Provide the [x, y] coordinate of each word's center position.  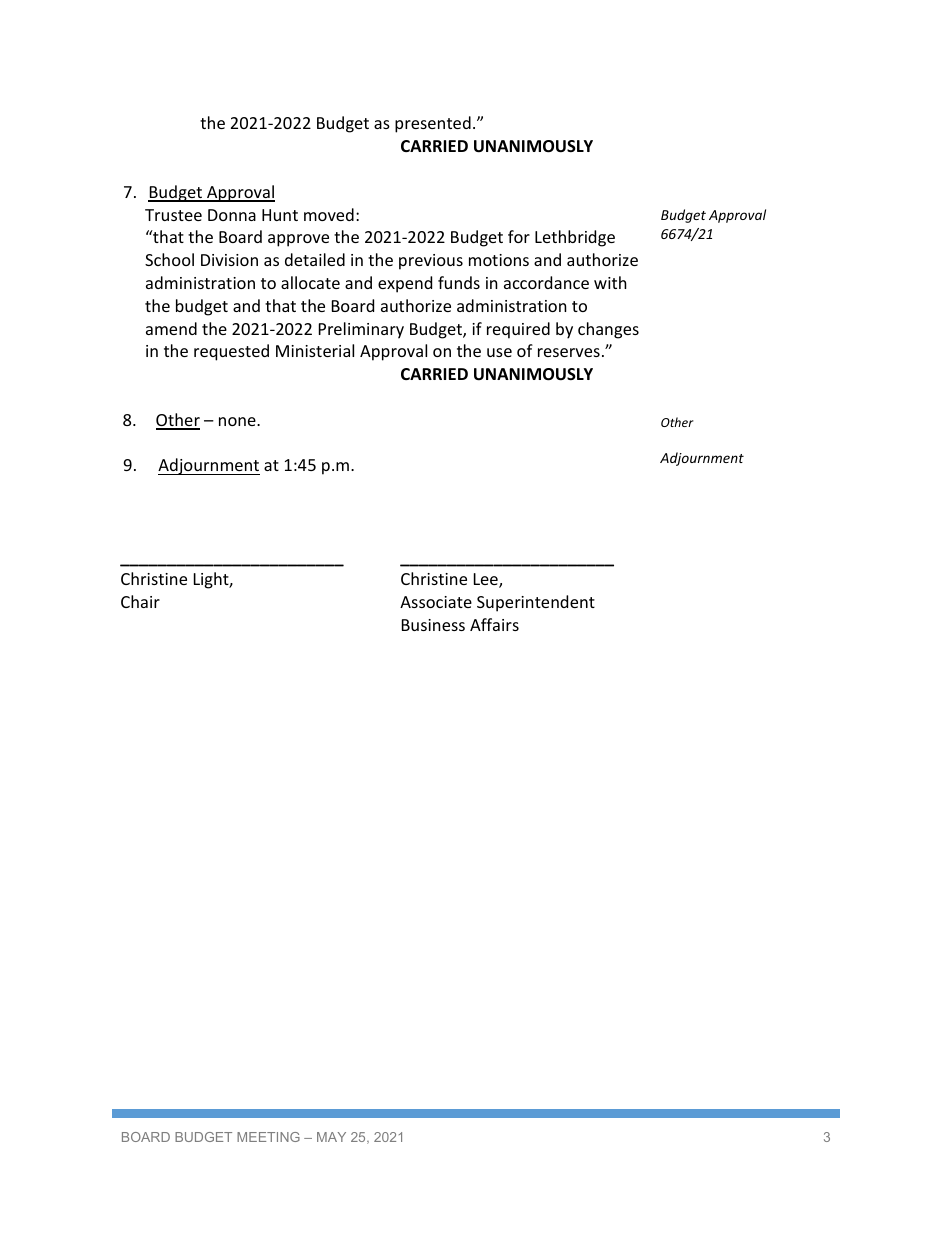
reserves [569, 352]
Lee [487, 580]
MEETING [268, 1137]
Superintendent [536, 603]
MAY [331, 1137]
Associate [436, 602]
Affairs [494, 624]
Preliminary [361, 330]
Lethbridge [575, 238]
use [499, 352]
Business [433, 625]
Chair [140, 601]
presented [433, 124]
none [238, 421]
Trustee [173, 215]
